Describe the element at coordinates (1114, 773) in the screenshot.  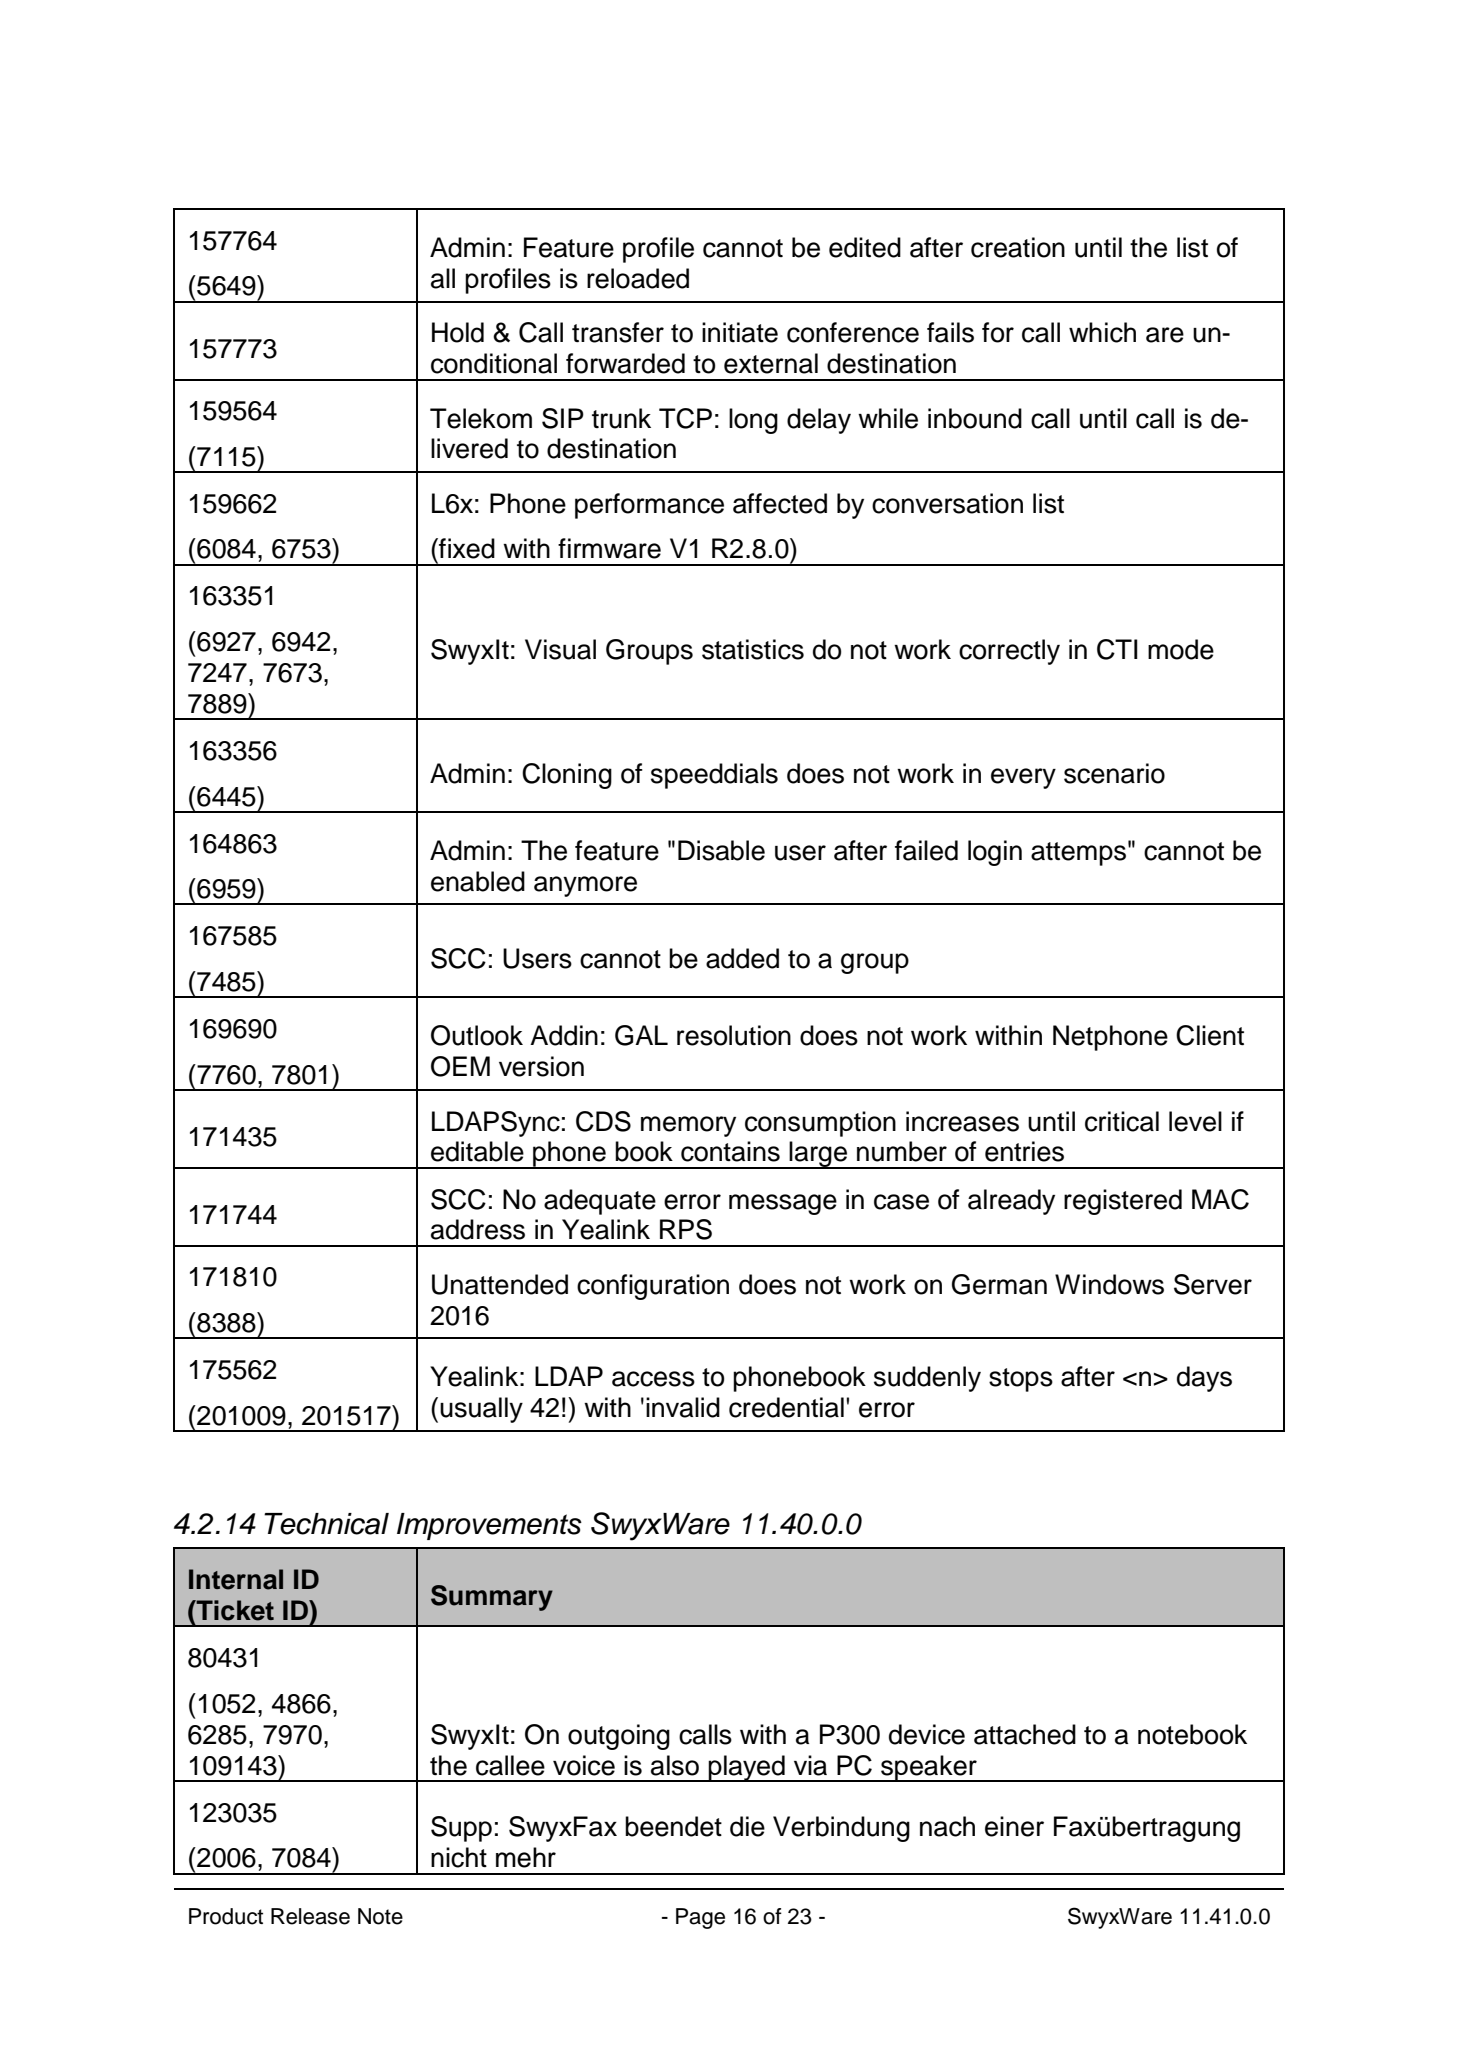
I see `scenario` at that location.
